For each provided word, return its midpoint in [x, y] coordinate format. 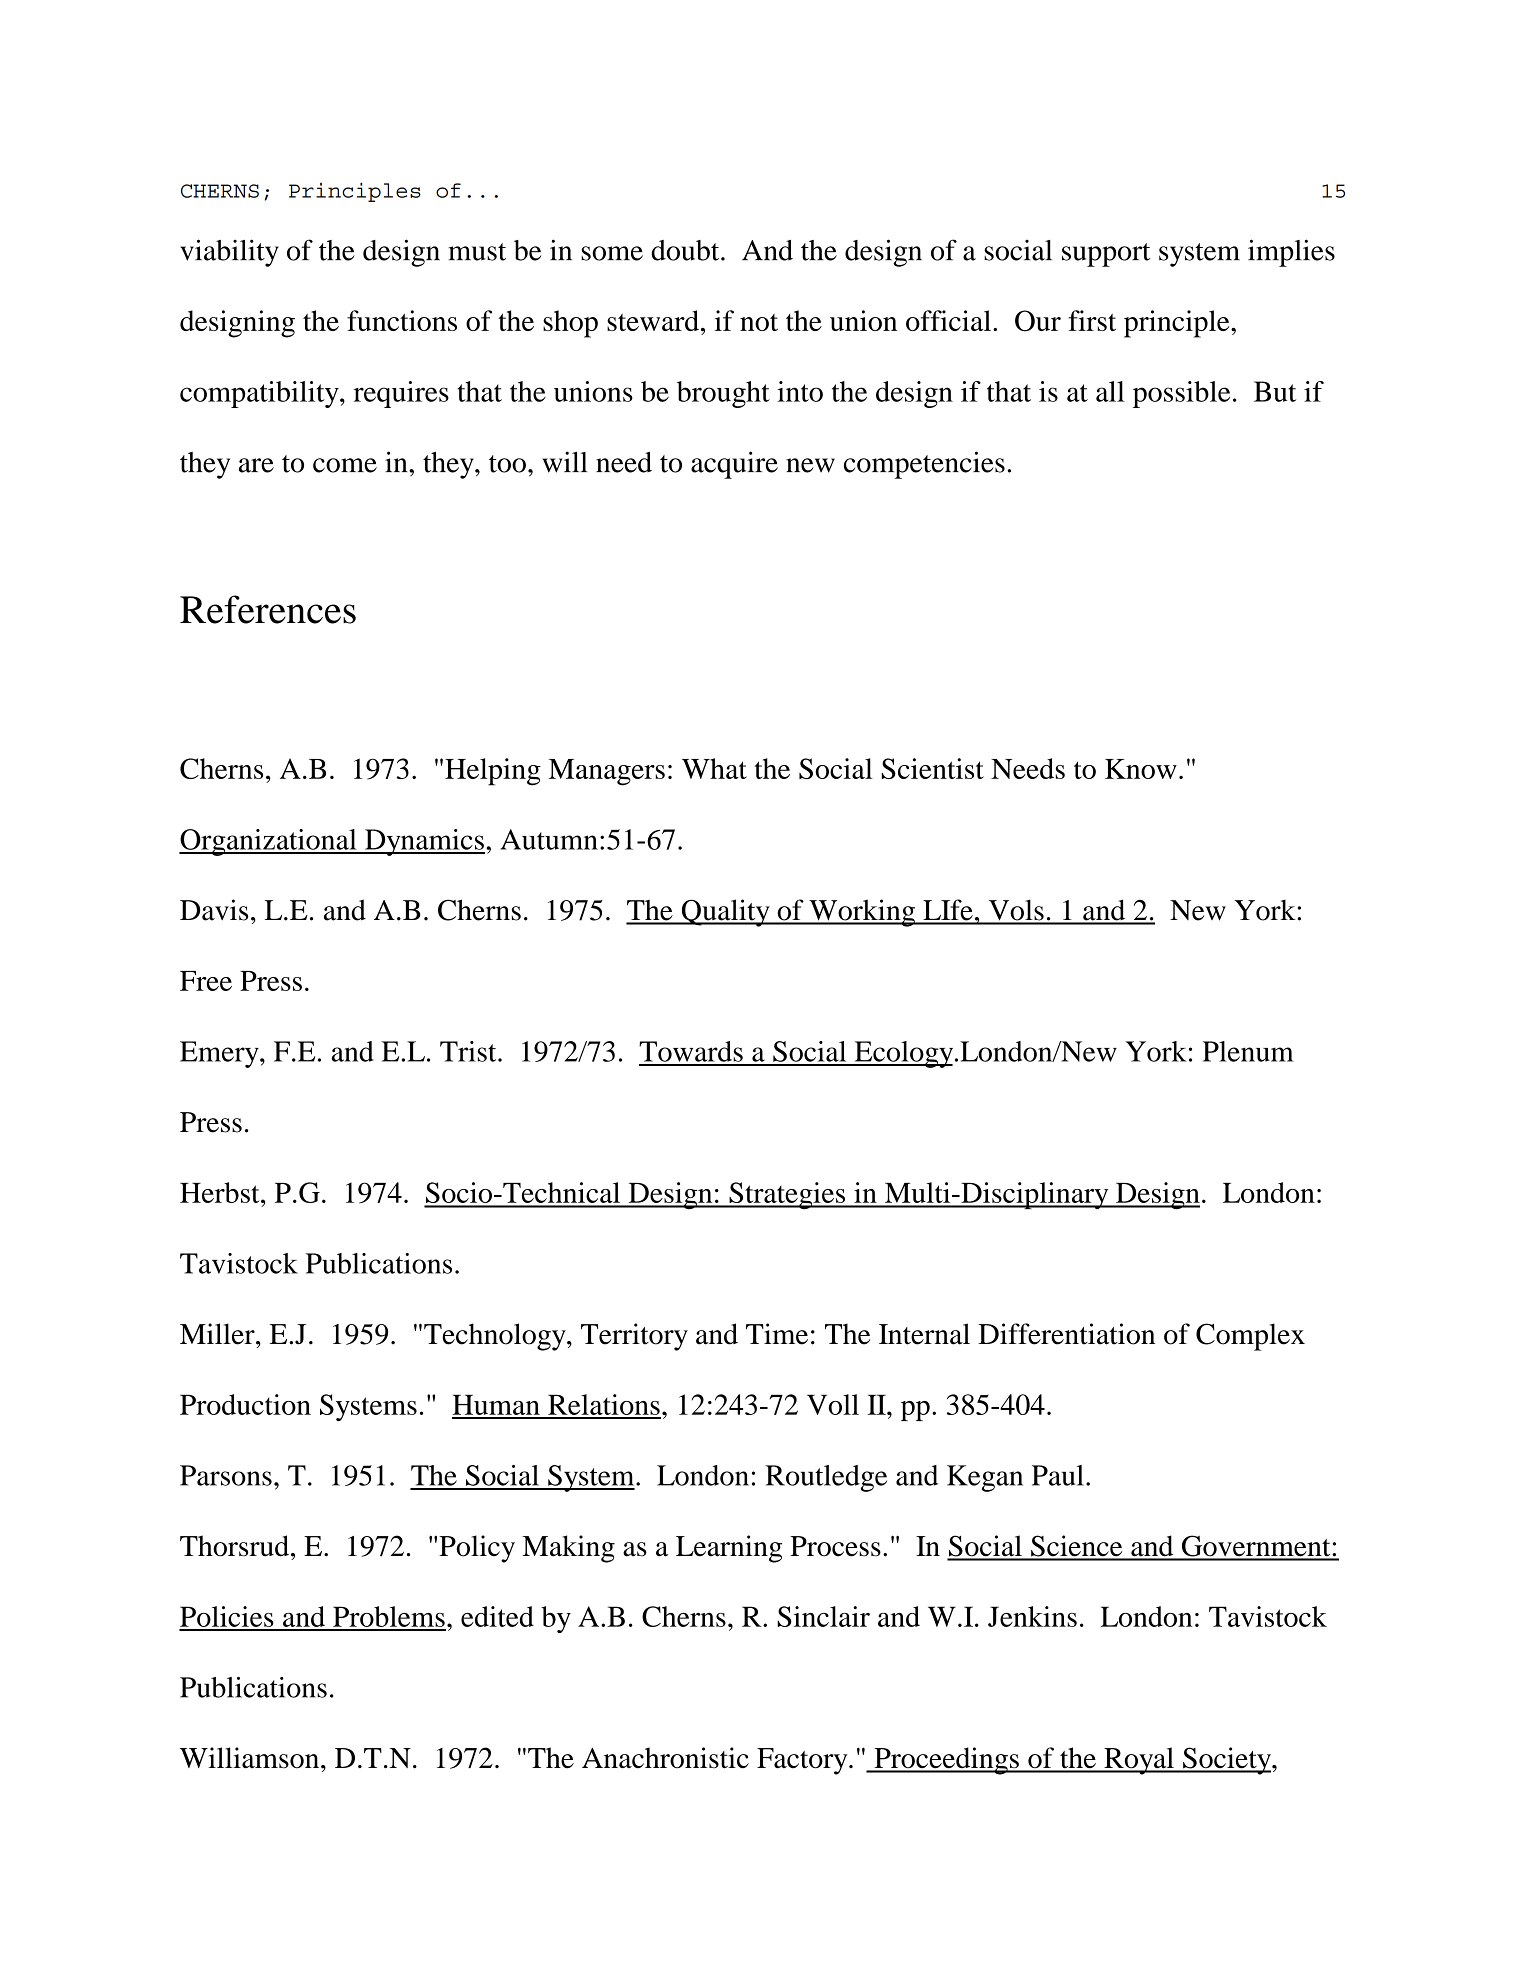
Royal [1139, 1761]
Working [862, 913]
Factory [803, 1761]
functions [402, 320]
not [759, 322]
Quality [725, 913]
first [1092, 320]
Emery [220, 1054]
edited [497, 1616]
